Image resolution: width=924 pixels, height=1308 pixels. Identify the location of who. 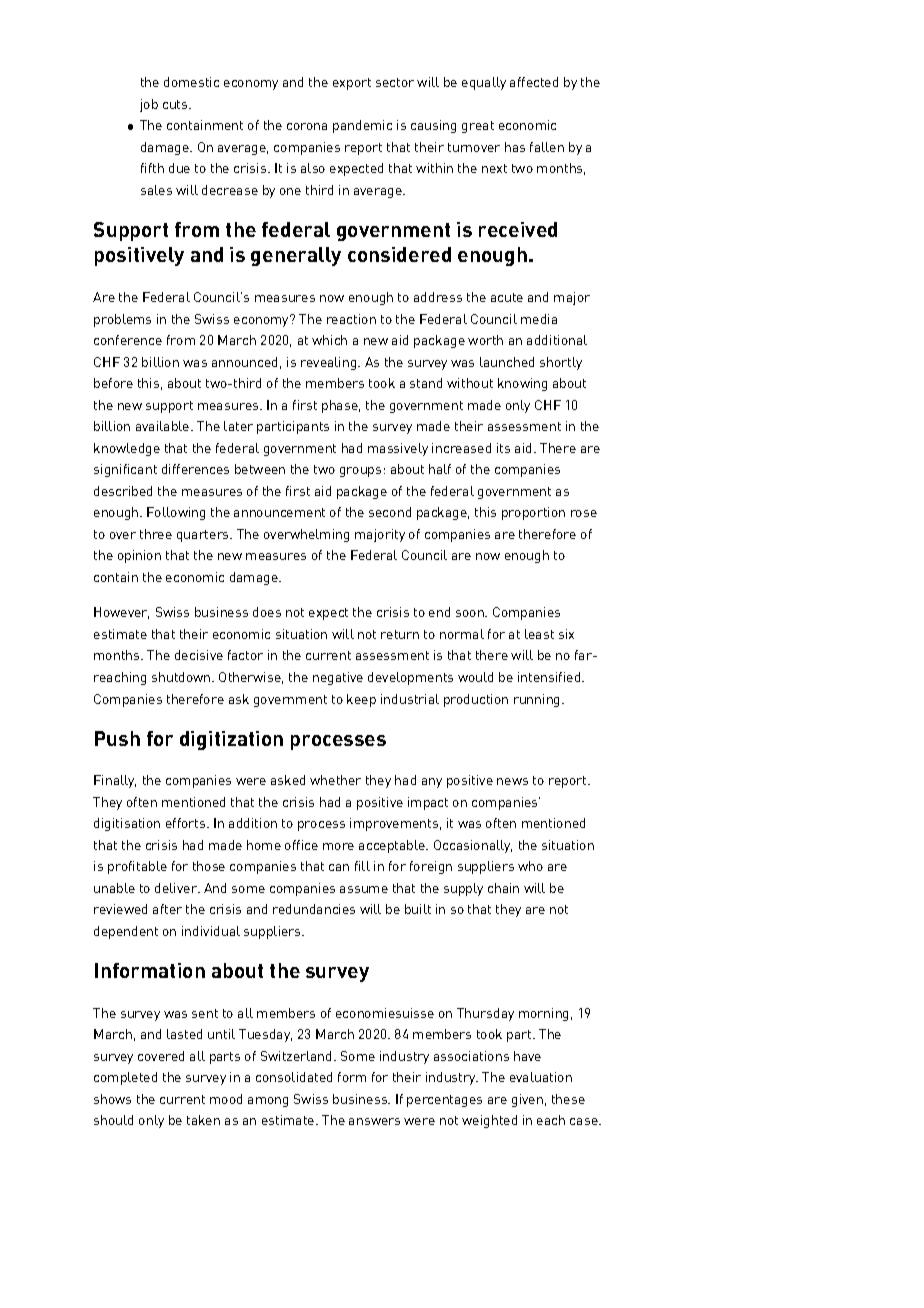
(530, 866).
